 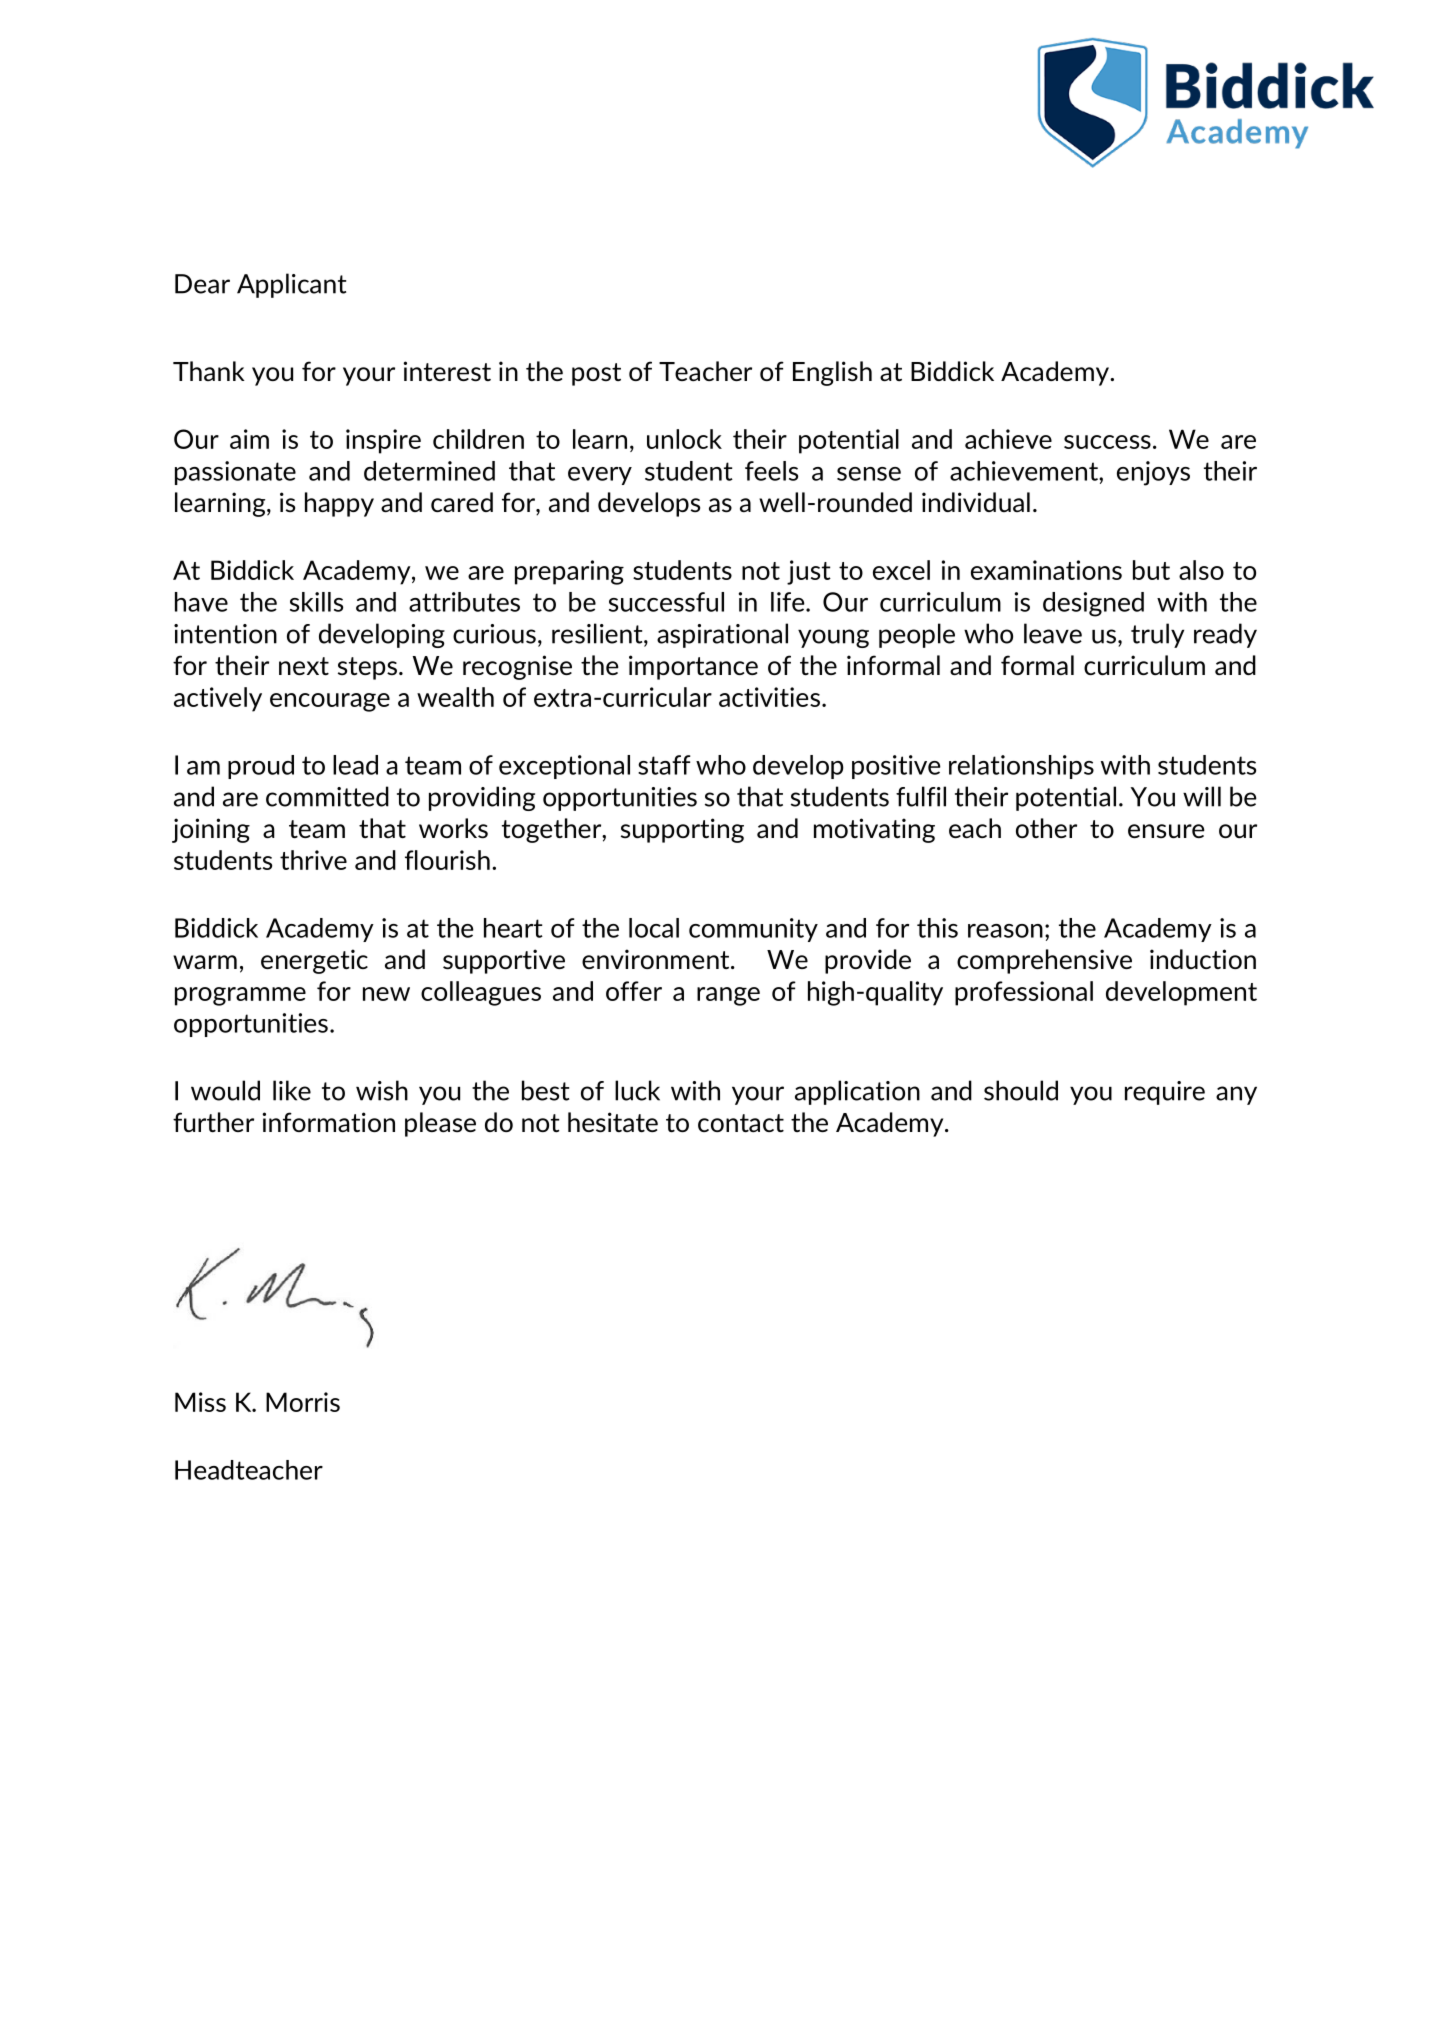 I want to click on supporting, so click(x=682, y=830).
